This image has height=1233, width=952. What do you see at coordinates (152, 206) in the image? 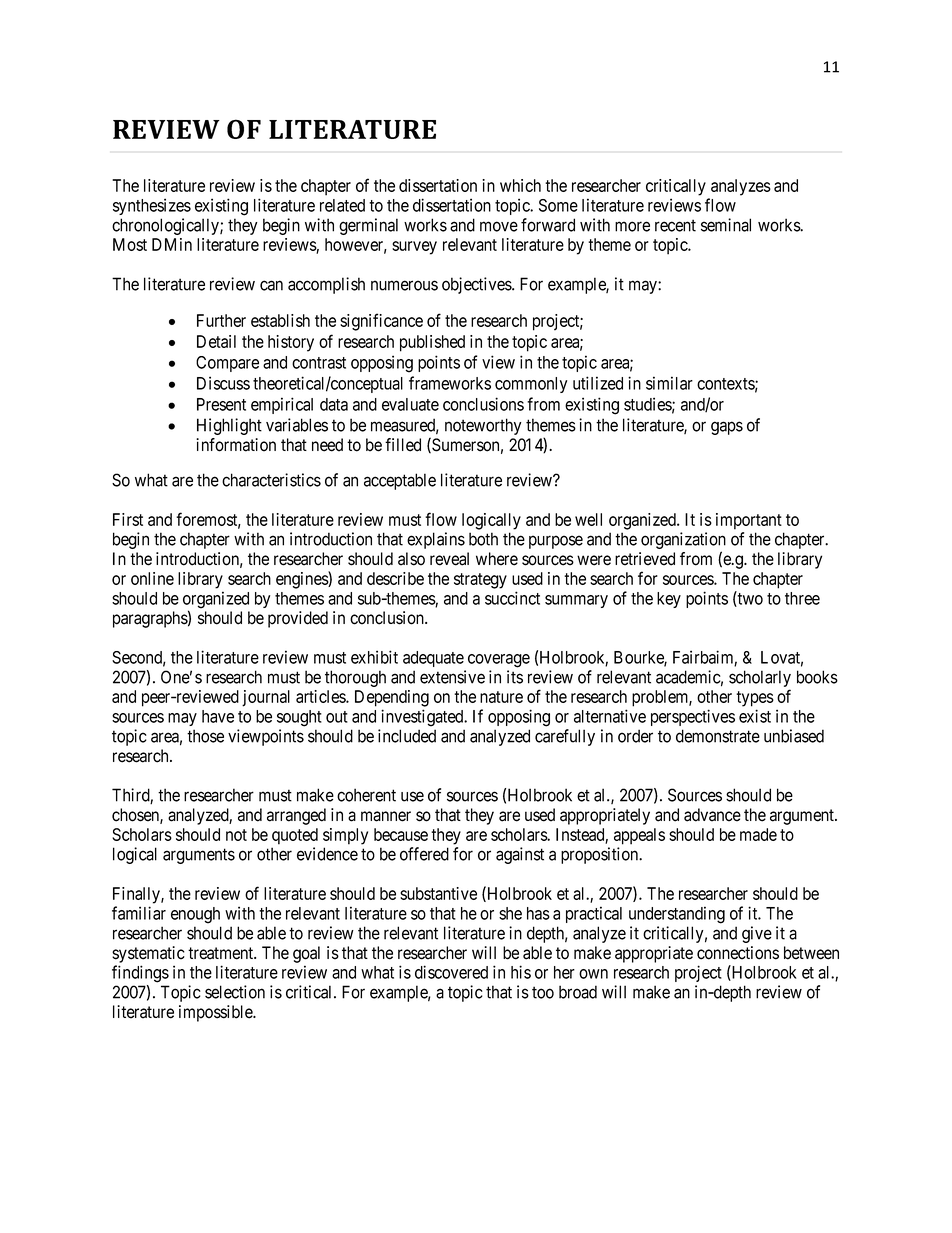
I see `synthesizes` at bounding box center [152, 206].
